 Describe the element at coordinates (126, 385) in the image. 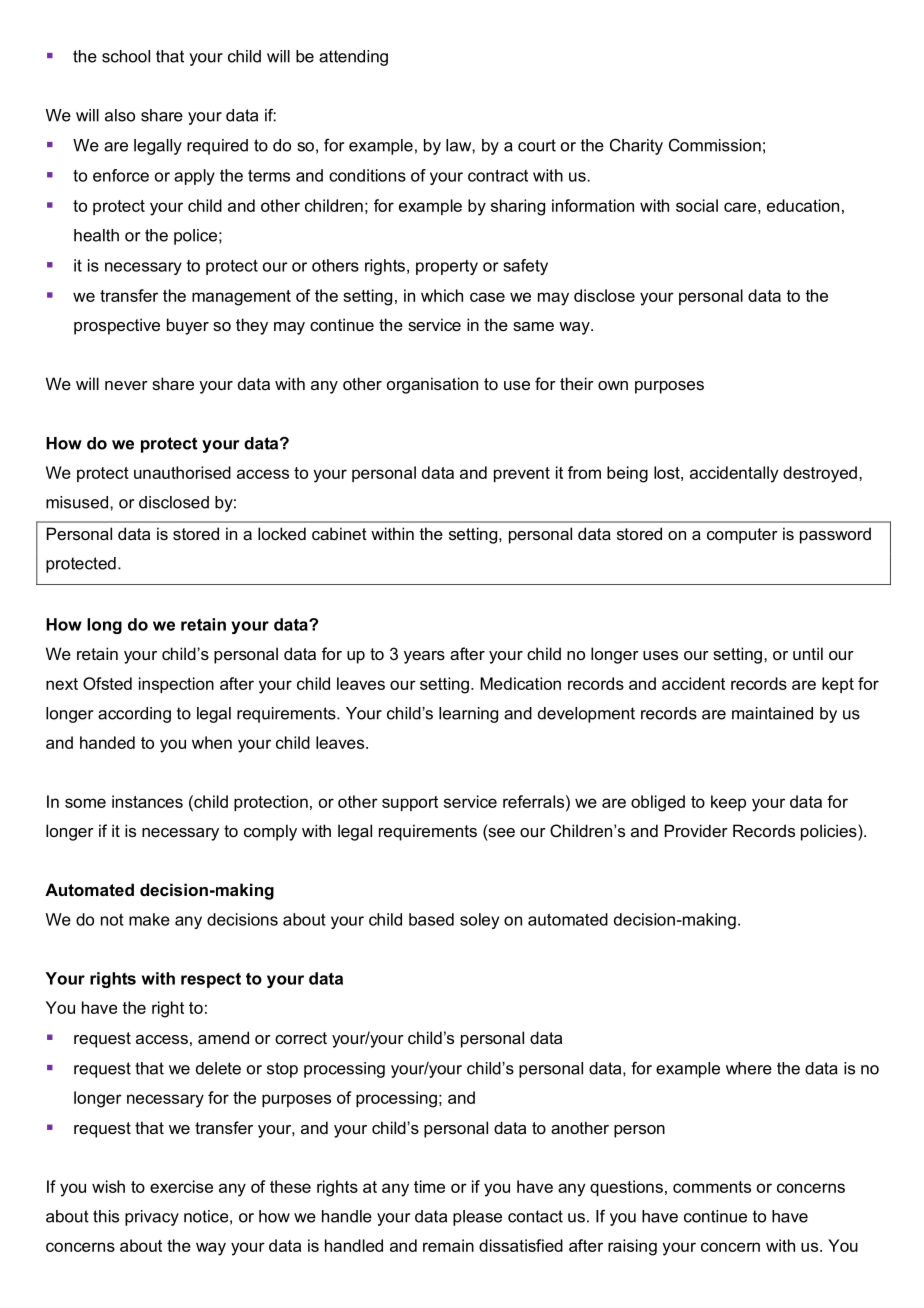

I see `never` at that location.
